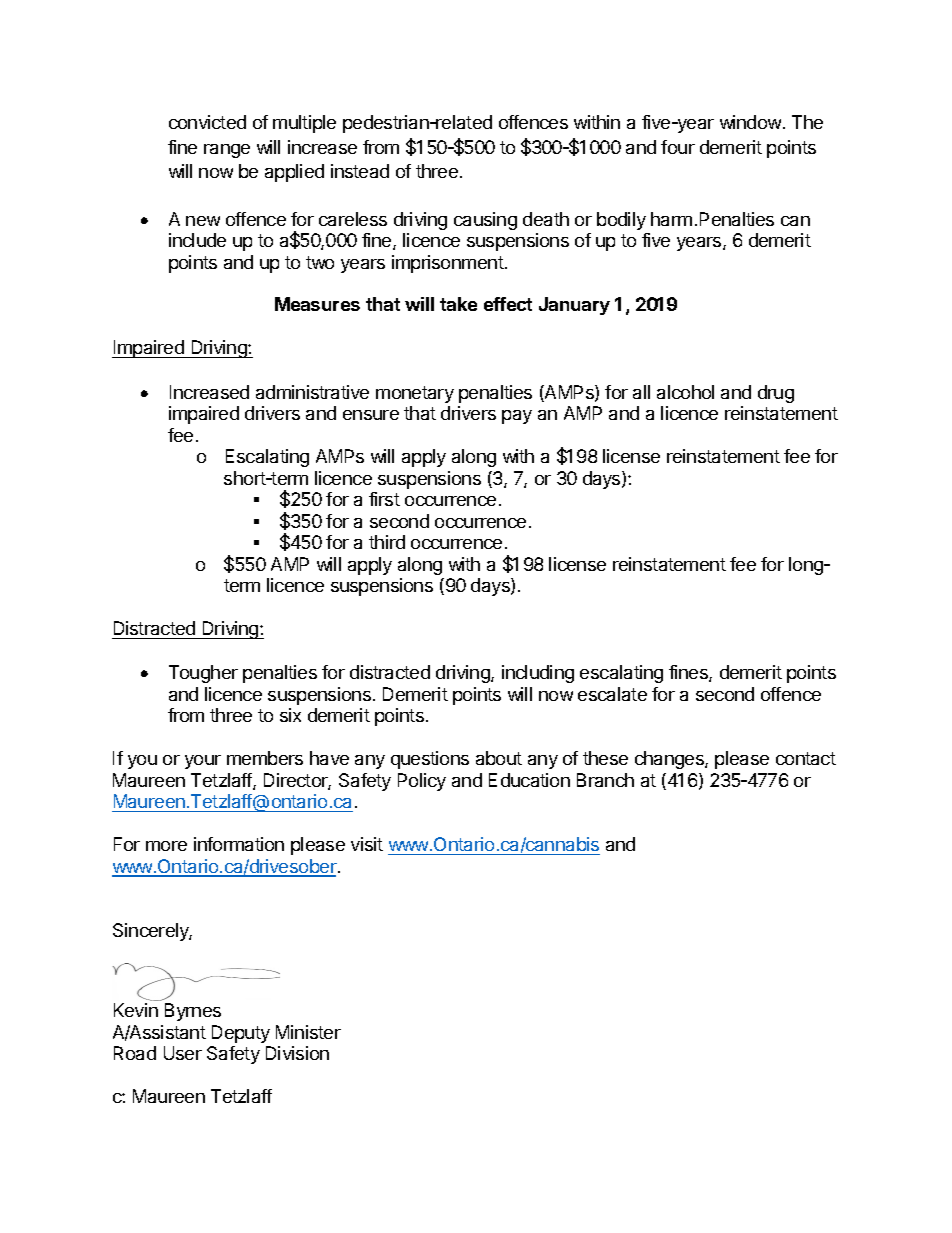 This image has height=1233, width=952. What do you see at coordinates (422, 782) in the image?
I see `Policy` at bounding box center [422, 782].
